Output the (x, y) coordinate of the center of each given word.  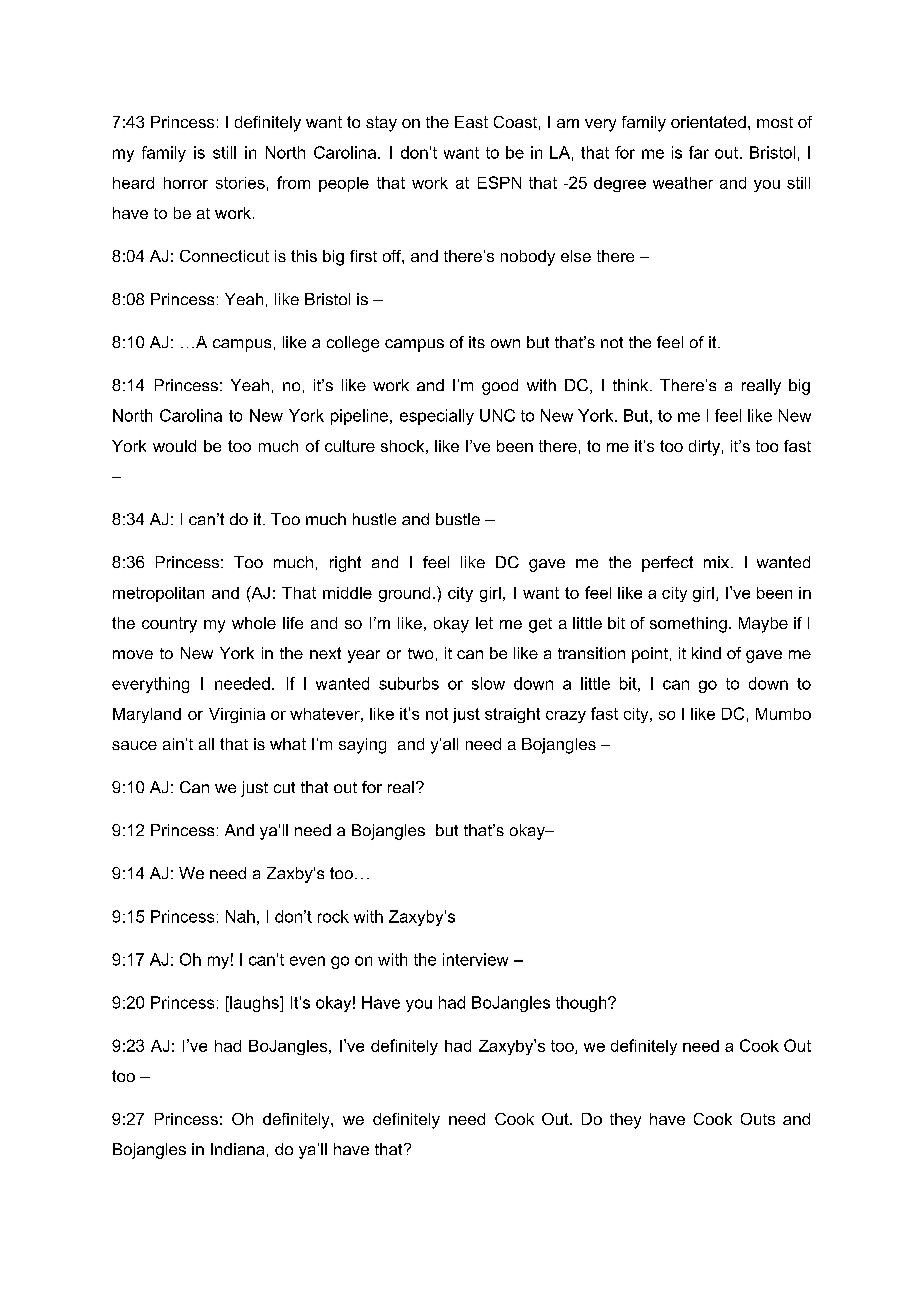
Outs (758, 1119)
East (471, 122)
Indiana (237, 1149)
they (625, 1121)
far (699, 152)
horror (186, 183)
